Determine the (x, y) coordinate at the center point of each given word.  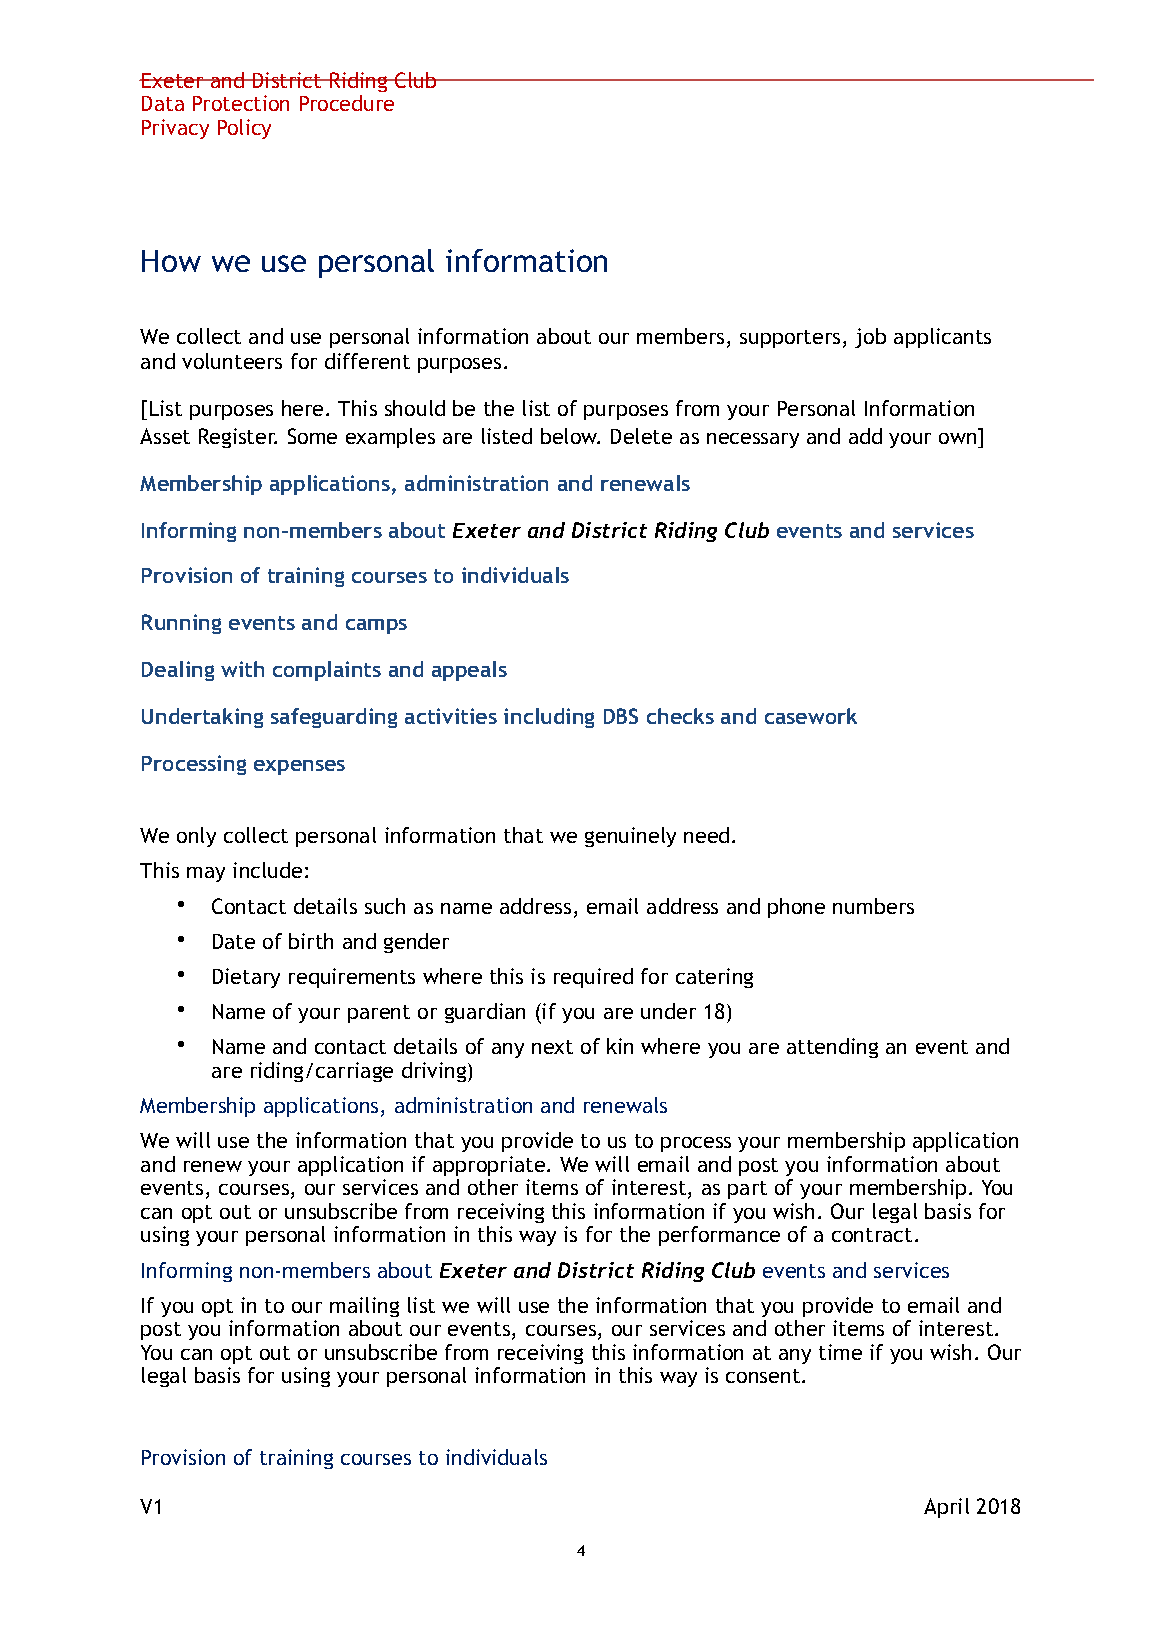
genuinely (630, 837)
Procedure (347, 103)
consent (764, 1376)
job (870, 338)
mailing (364, 1307)
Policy (244, 129)
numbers (873, 906)
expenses (299, 767)
